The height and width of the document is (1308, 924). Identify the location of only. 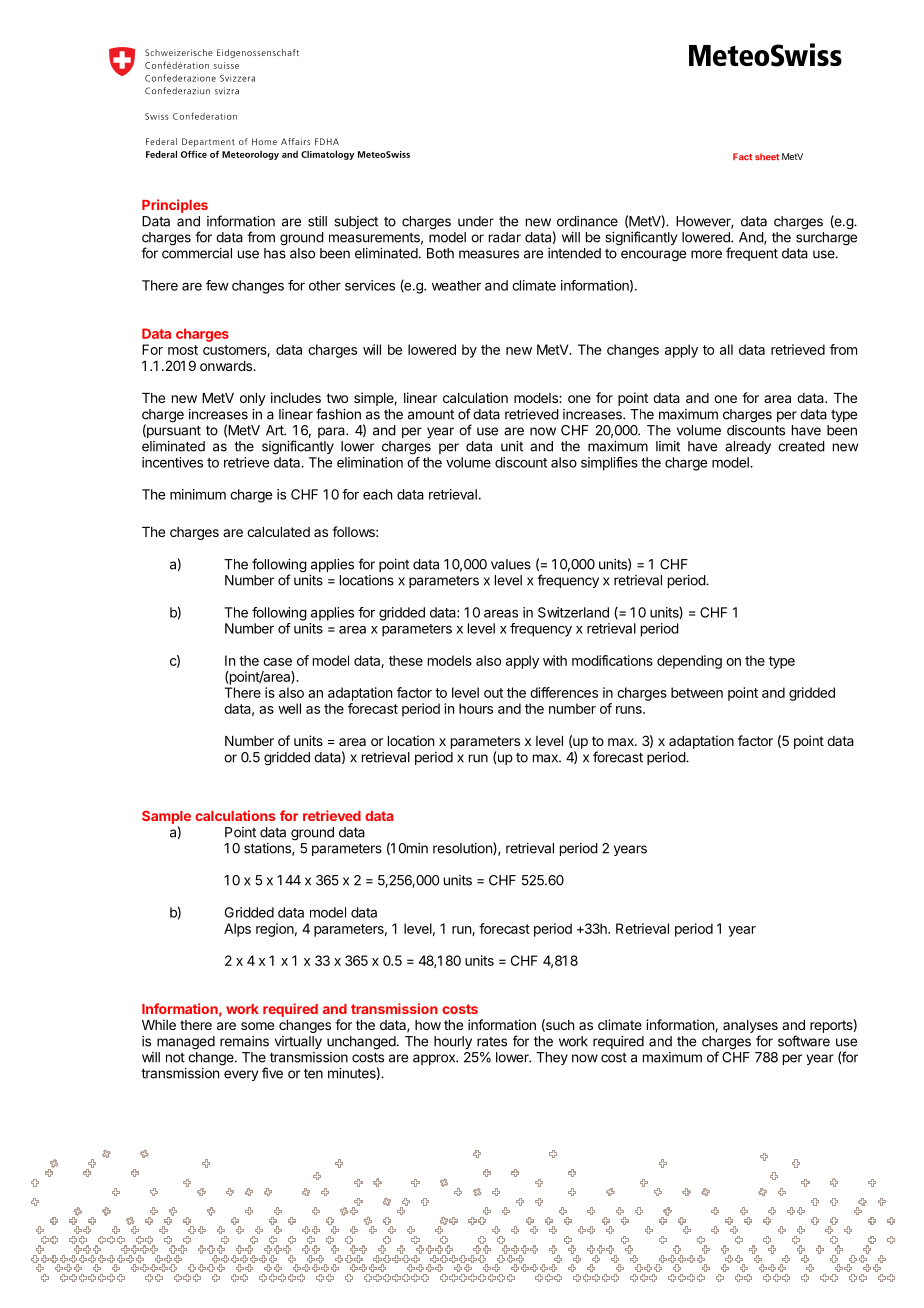
(253, 399).
